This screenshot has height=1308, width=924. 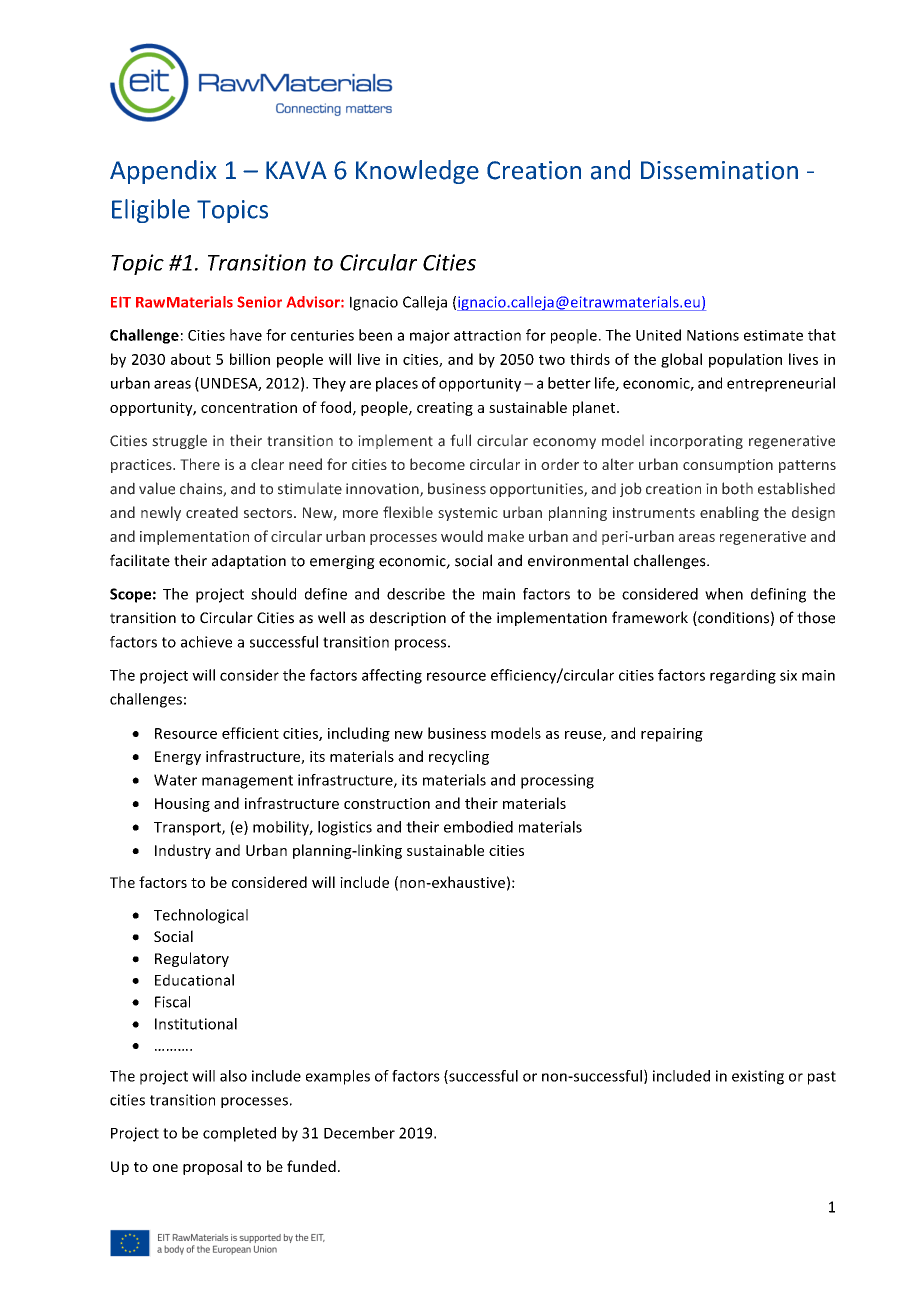 What do you see at coordinates (188, 829) in the screenshot?
I see `Transport` at bounding box center [188, 829].
